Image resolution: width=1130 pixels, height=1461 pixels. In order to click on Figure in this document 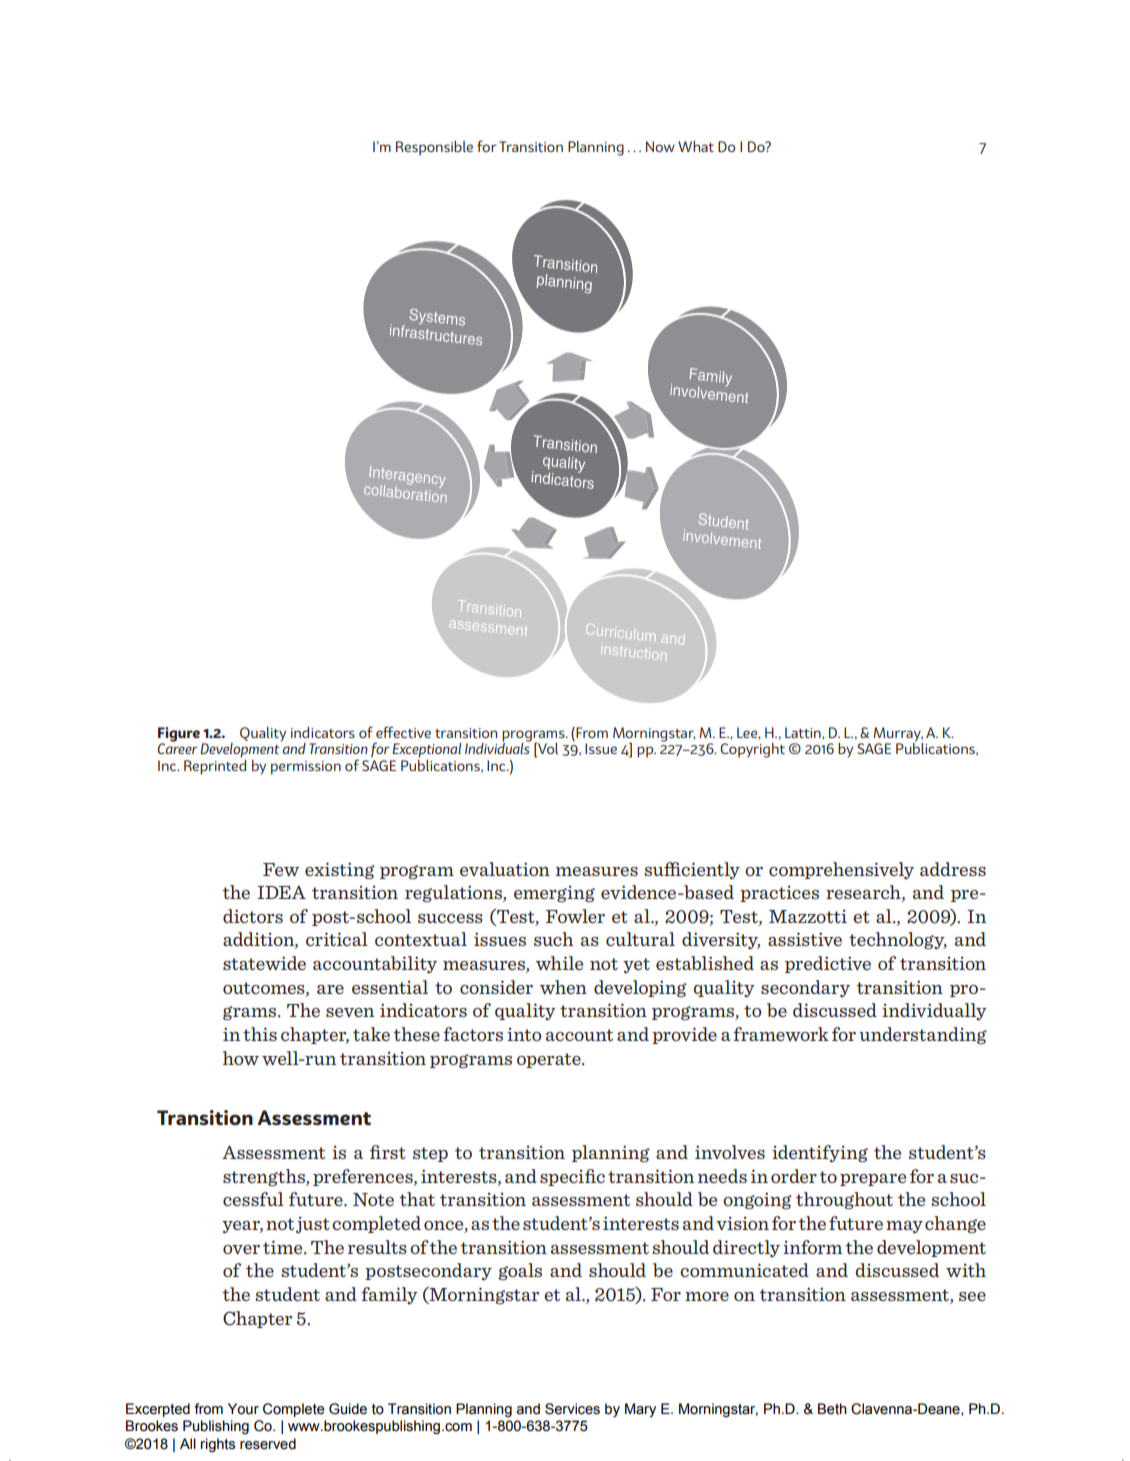, I will do `click(179, 735)`.
